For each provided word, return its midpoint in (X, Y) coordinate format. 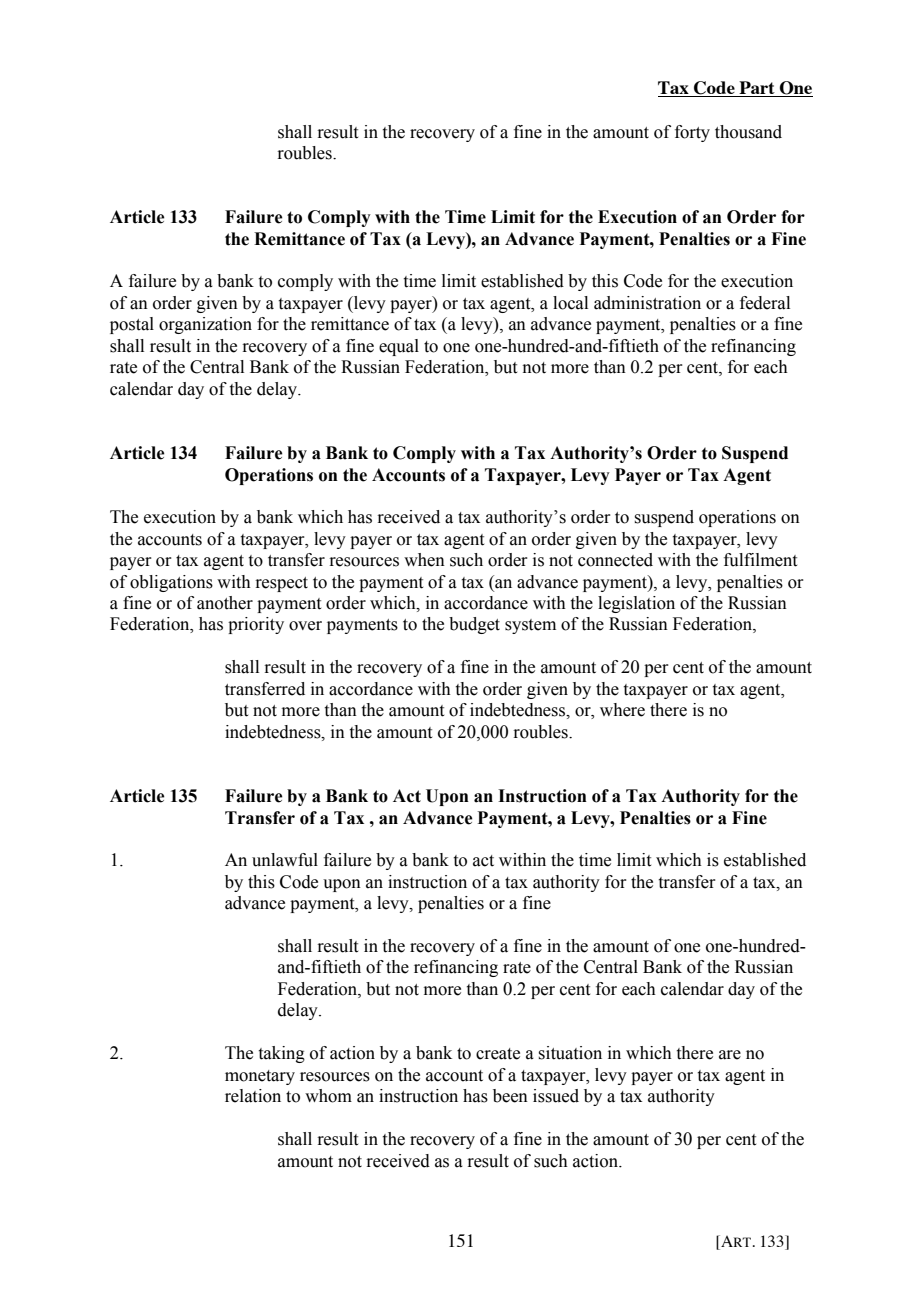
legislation (636, 604)
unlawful (285, 860)
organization (205, 325)
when (424, 560)
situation (570, 1053)
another (225, 603)
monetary (260, 1077)
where (622, 710)
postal (132, 325)
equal (399, 347)
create (498, 1054)
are (730, 1055)
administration (647, 303)
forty (692, 133)
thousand (748, 132)
